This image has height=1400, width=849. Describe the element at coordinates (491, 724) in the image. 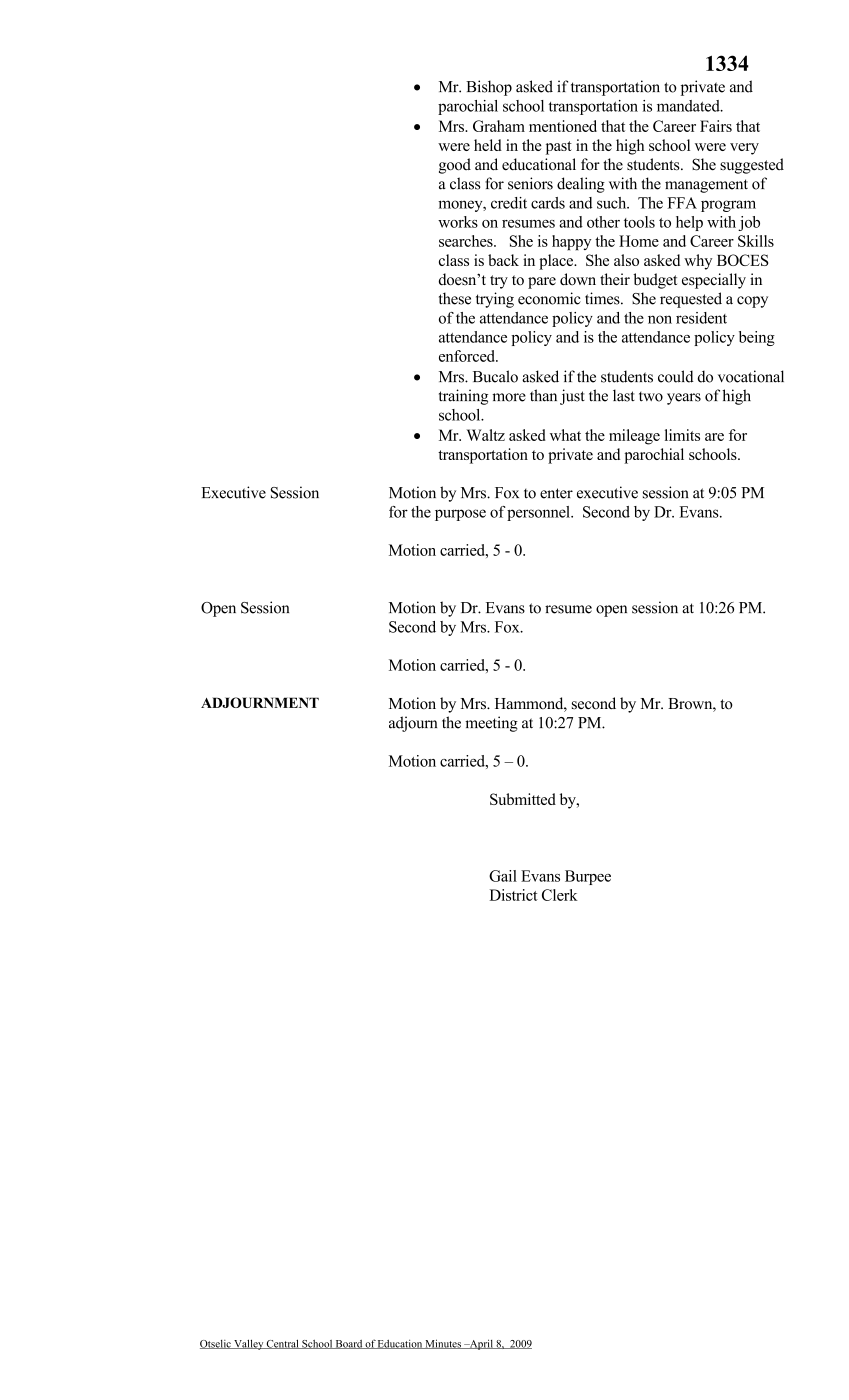

I see `meeting` at that location.
